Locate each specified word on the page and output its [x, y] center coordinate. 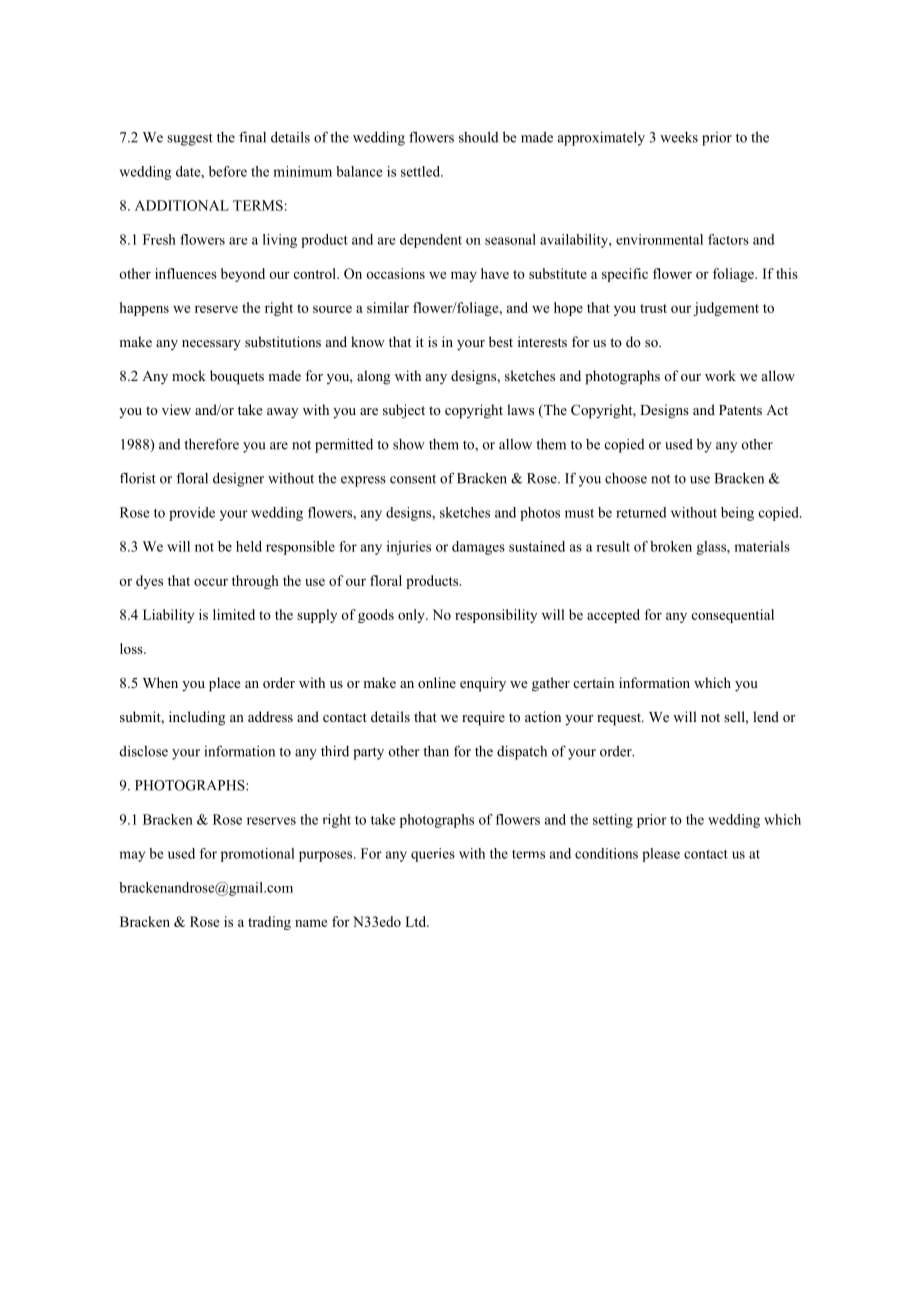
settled [422, 171]
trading [269, 923]
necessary [211, 345]
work [720, 375]
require [483, 718]
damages [478, 548]
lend [766, 716]
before [228, 171]
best [501, 341]
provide [192, 514]
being [737, 514]
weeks [679, 137]
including [197, 718]
